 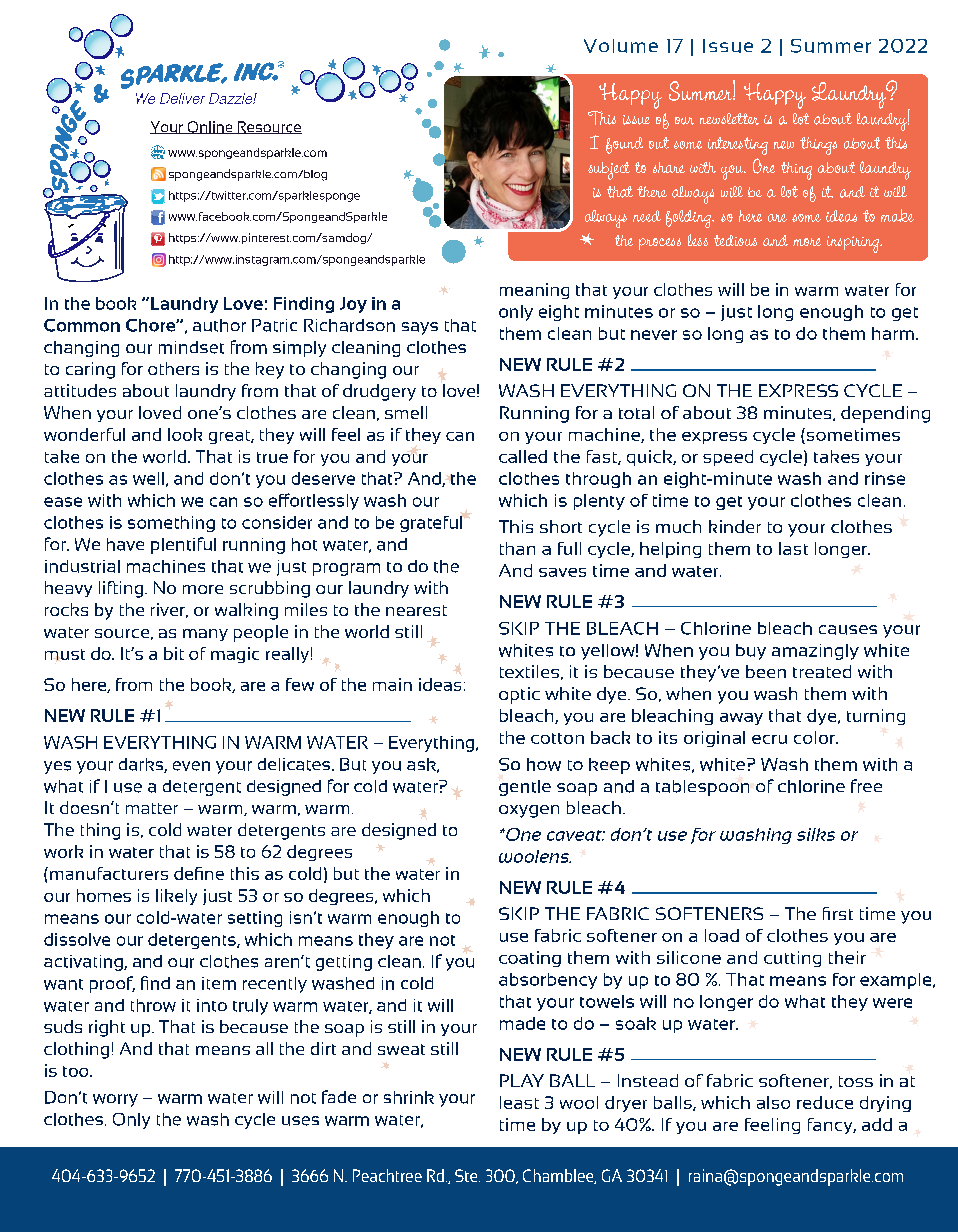 I want to click on oxygen, so click(x=529, y=811).
